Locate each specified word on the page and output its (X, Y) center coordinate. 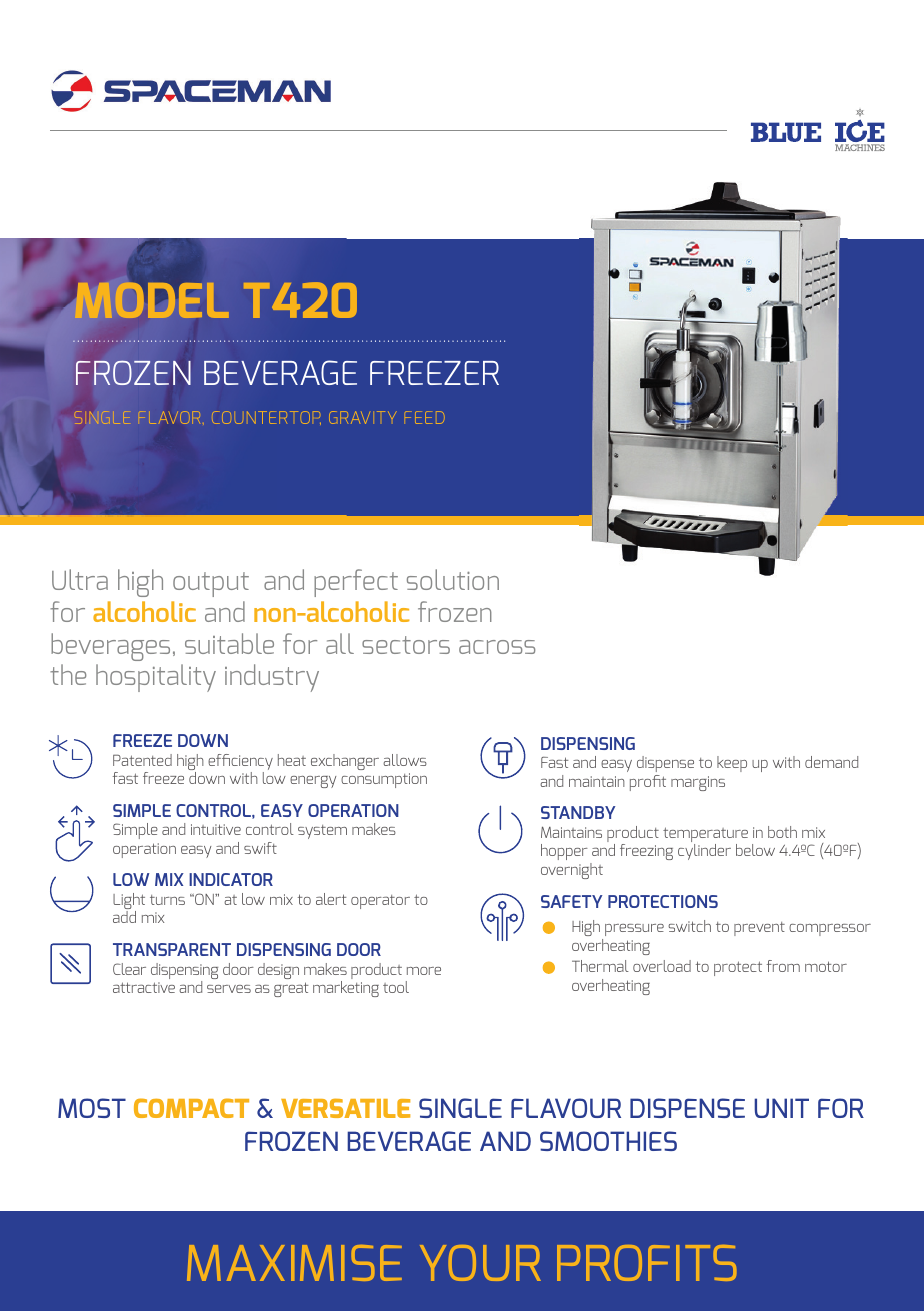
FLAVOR (169, 417)
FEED (425, 417)
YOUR (480, 1263)
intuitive (216, 829)
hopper (564, 852)
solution (453, 579)
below (755, 850)
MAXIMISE (294, 1263)
